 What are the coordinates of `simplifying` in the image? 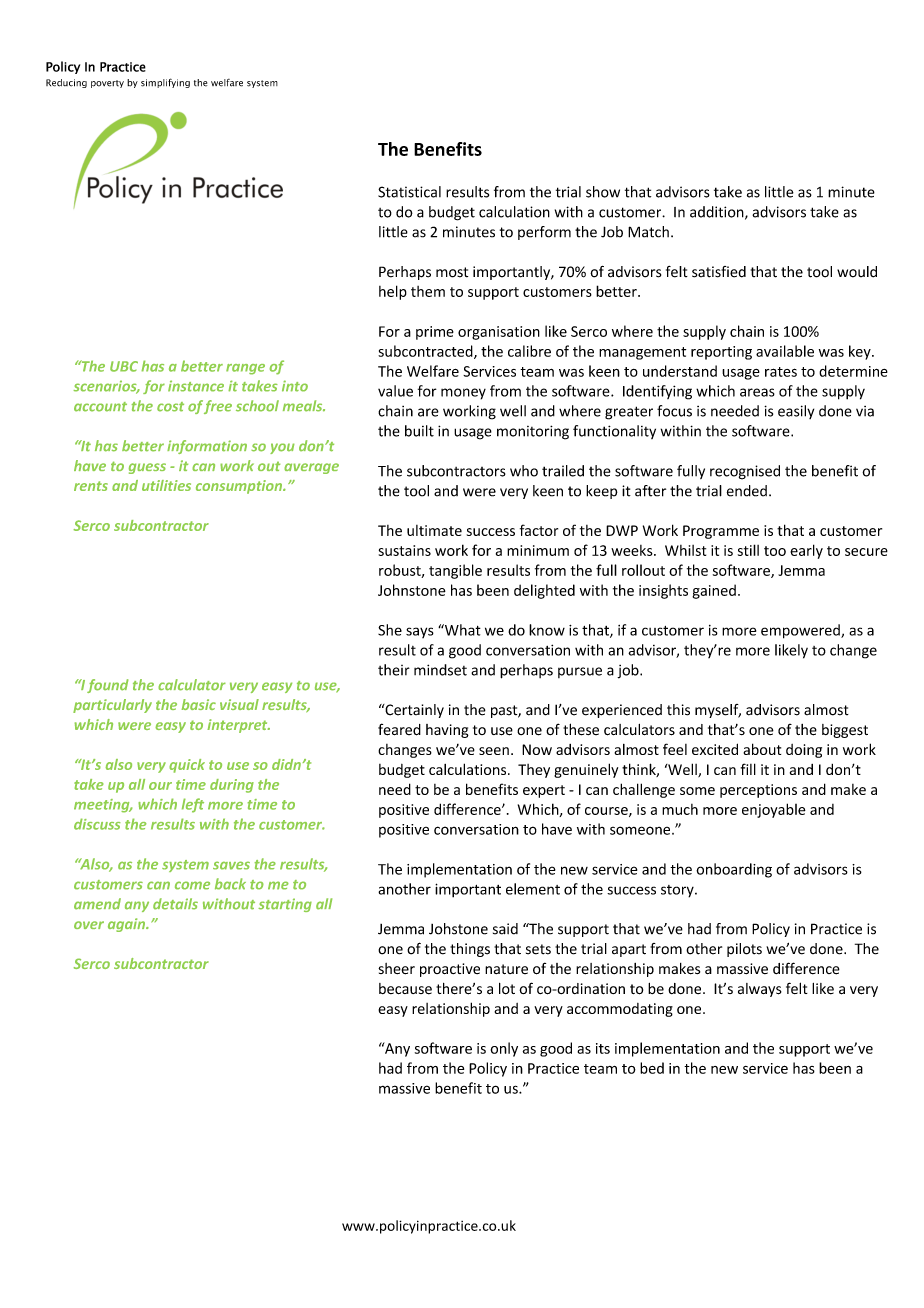 It's located at (165, 83).
